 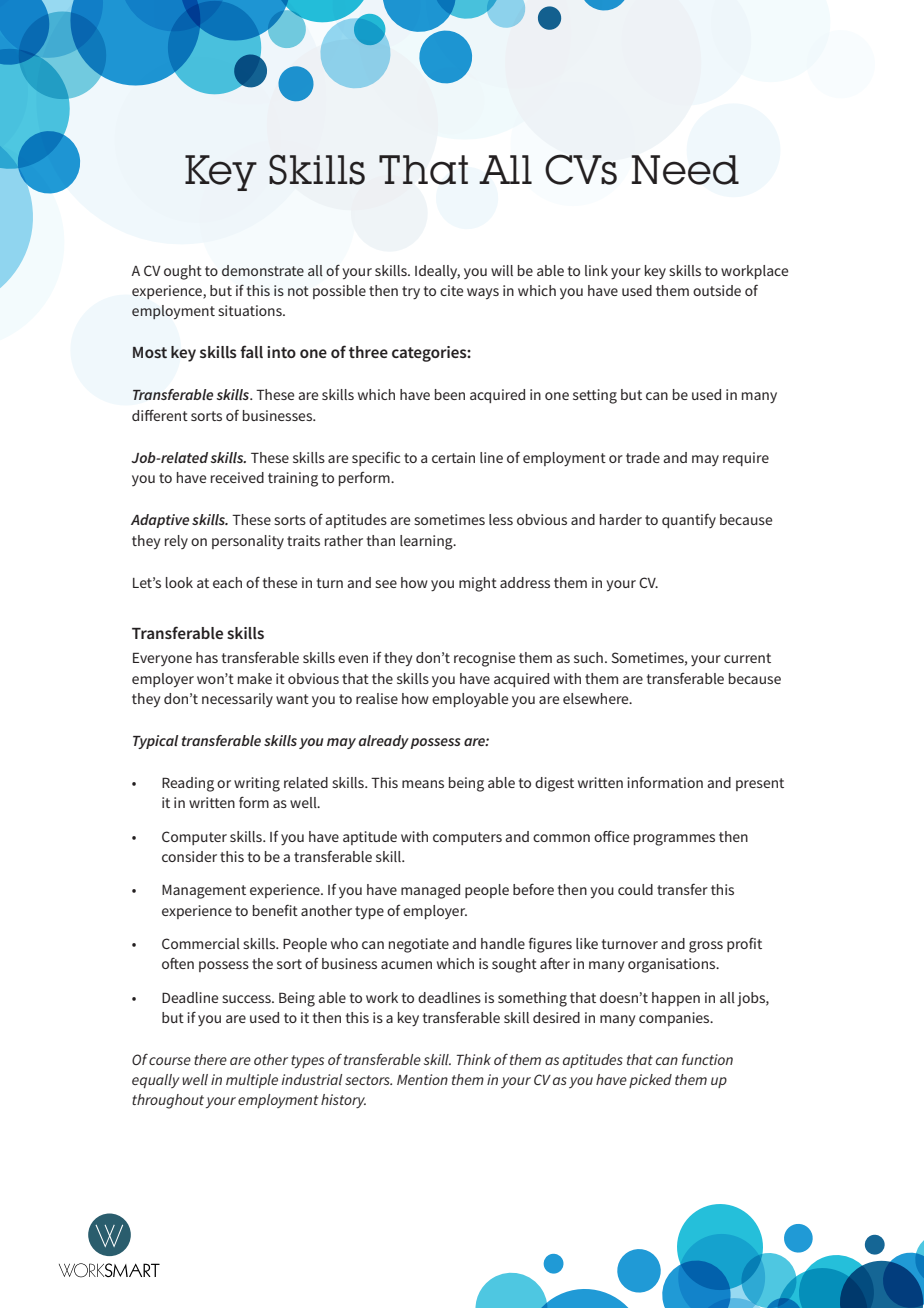 What do you see at coordinates (685, 170) in the screenshot?
I see `Need` at bounding box center [685, 170].
